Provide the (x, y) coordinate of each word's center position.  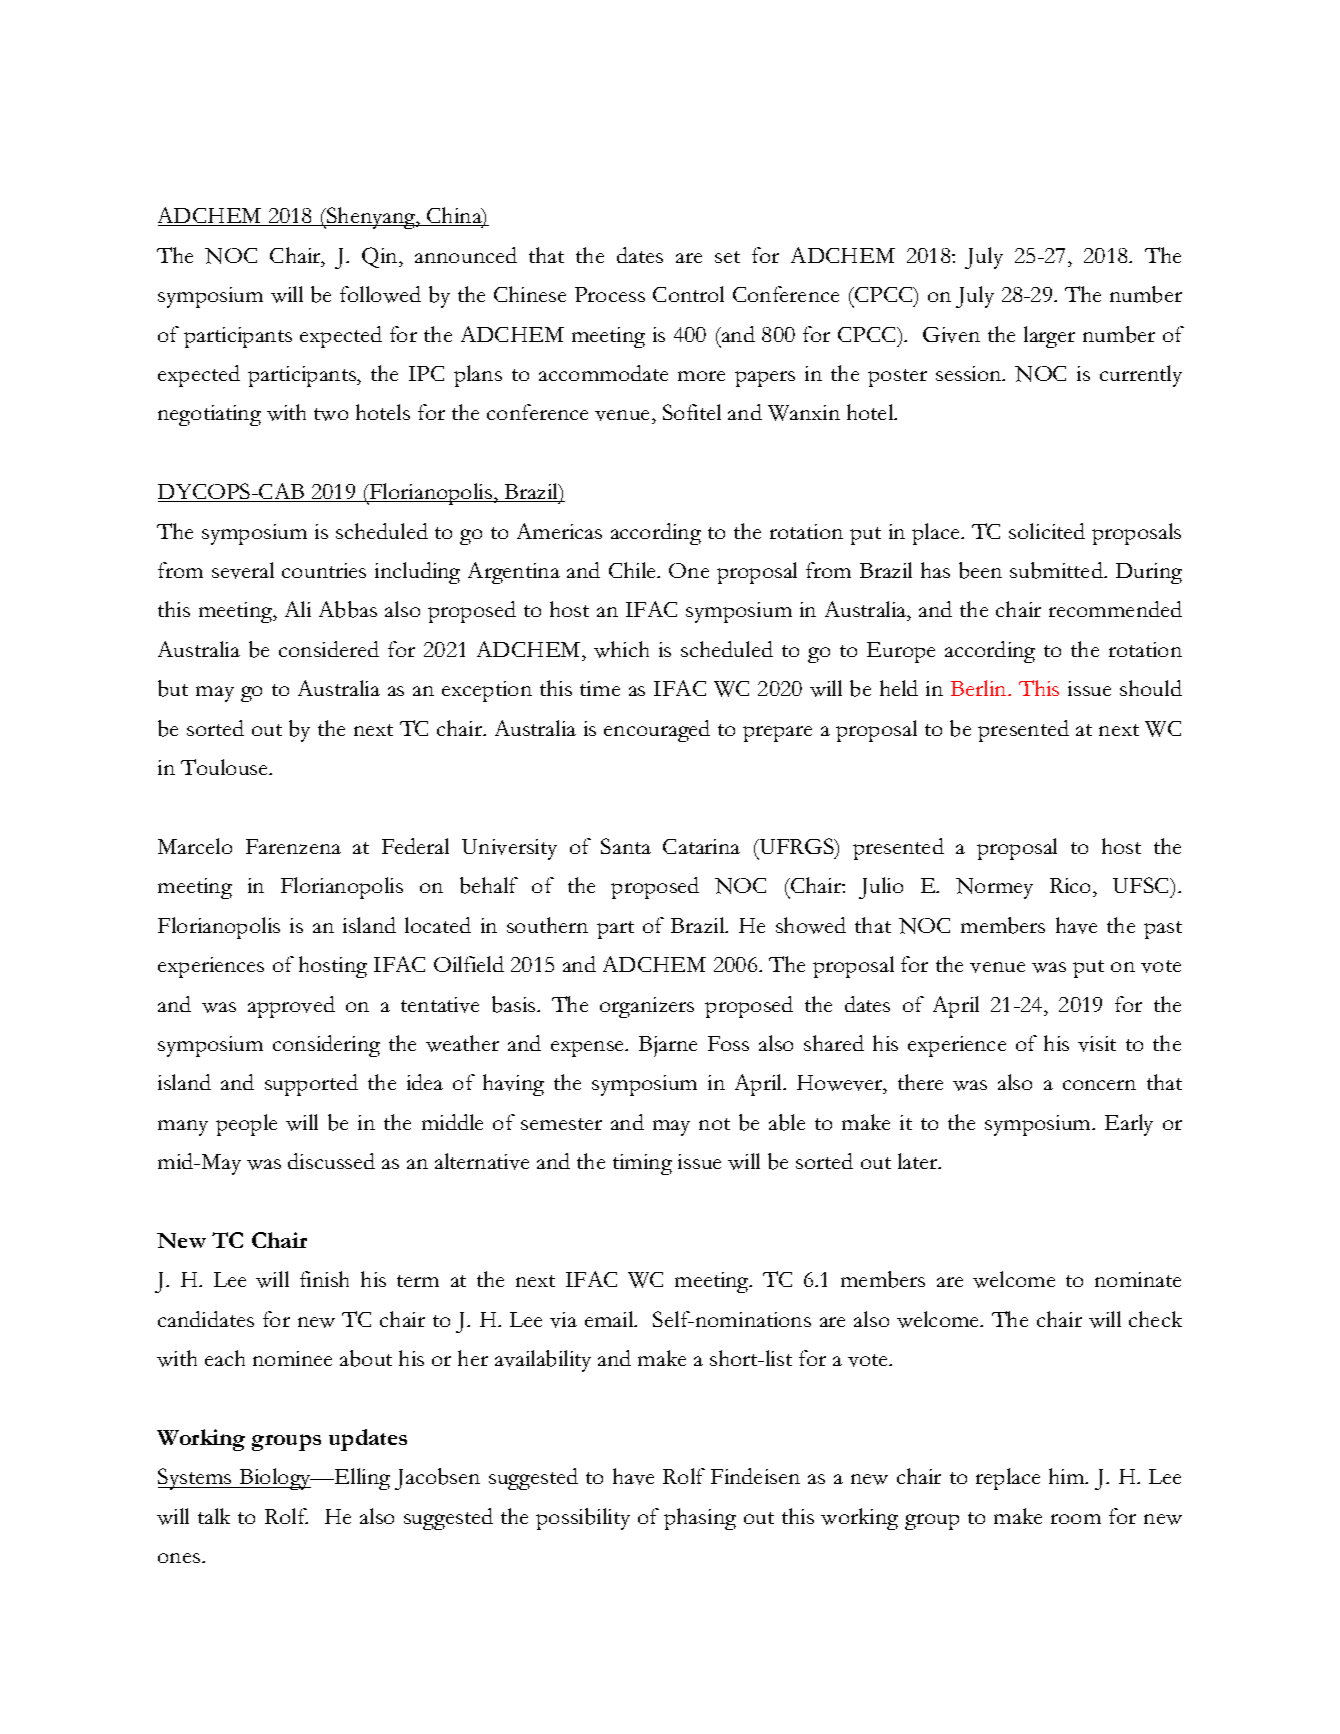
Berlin (980, 688)
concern (1099, 1085)
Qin (381, 257)
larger (1049, 337)
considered (329, 649)
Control (688, 294)
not (714, 1124)
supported (311, 1085)
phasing (700, 1519)
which (621, 649)
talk (214, 1516)
